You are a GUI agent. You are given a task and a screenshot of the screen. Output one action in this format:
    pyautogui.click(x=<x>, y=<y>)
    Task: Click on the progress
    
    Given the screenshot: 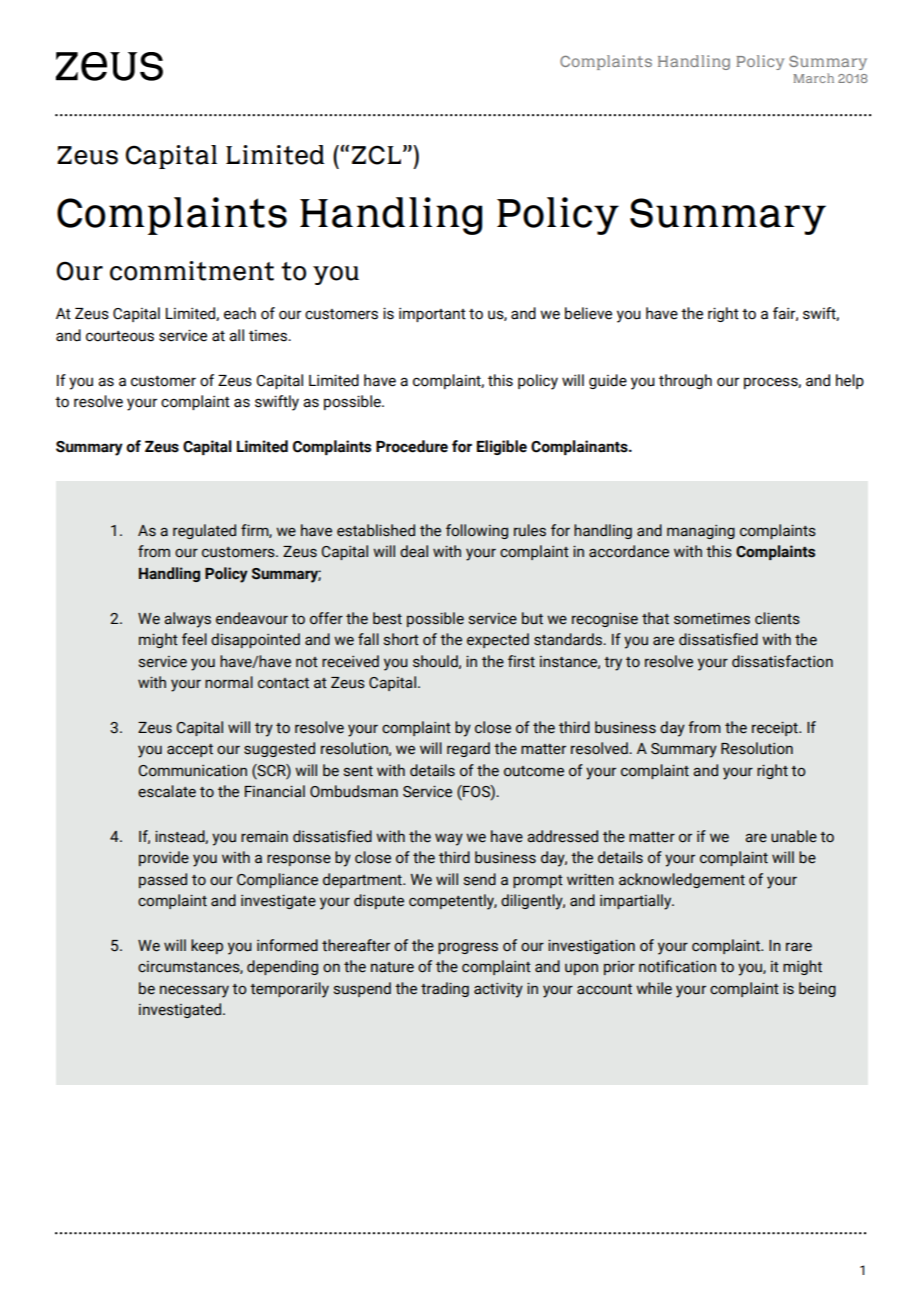 What is the action you would take?
    pyautogui.click(x=468, y=948)
